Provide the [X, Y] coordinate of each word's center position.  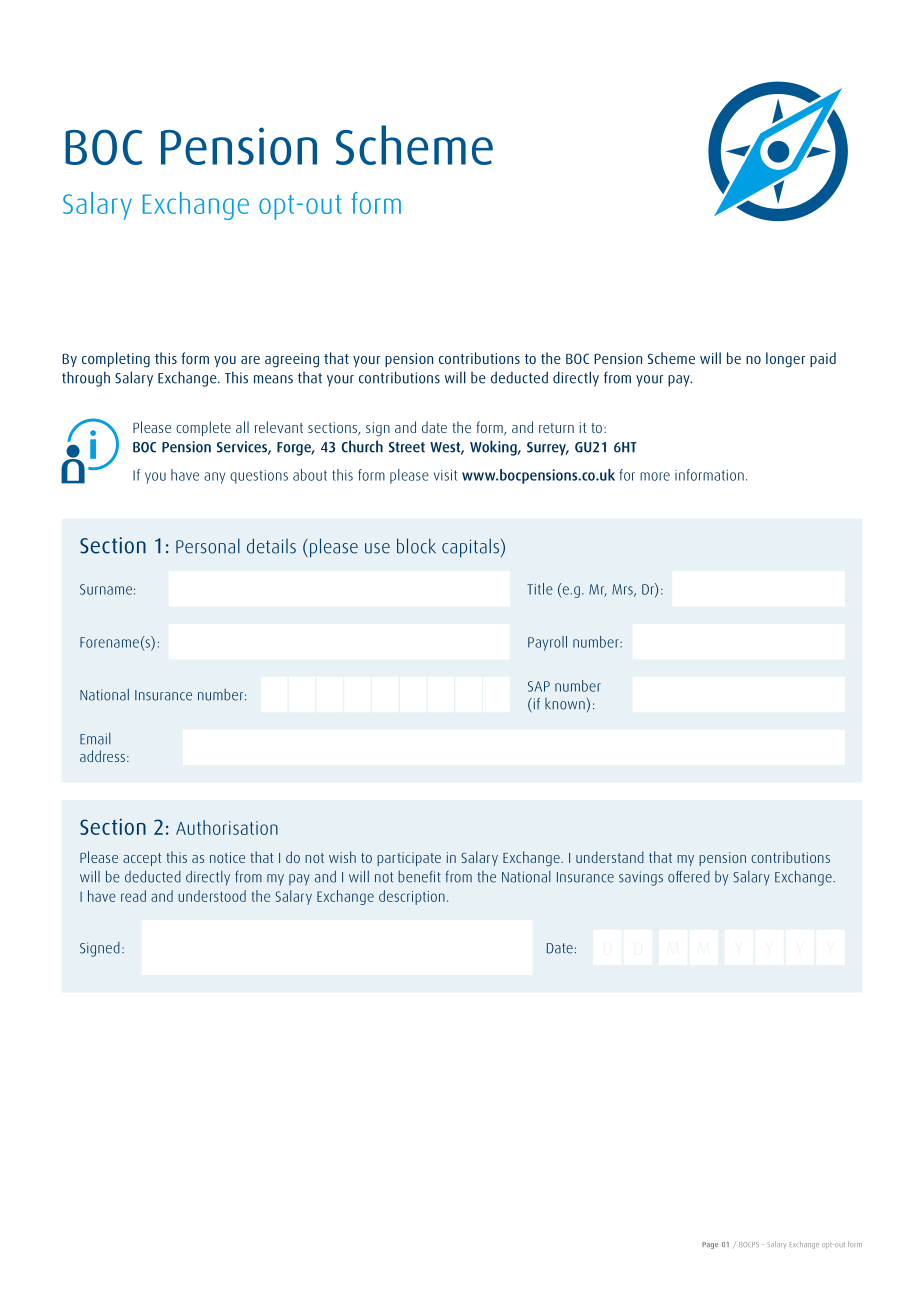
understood [212, 896]
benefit [419, 877]
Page [710, 1245]
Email [95, 739]
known [565, 704]
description [412, 897]
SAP [539, 686]
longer [785, 360]
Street [407, 447]
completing [116, 360]
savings [641, 878]
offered [689, 877]
